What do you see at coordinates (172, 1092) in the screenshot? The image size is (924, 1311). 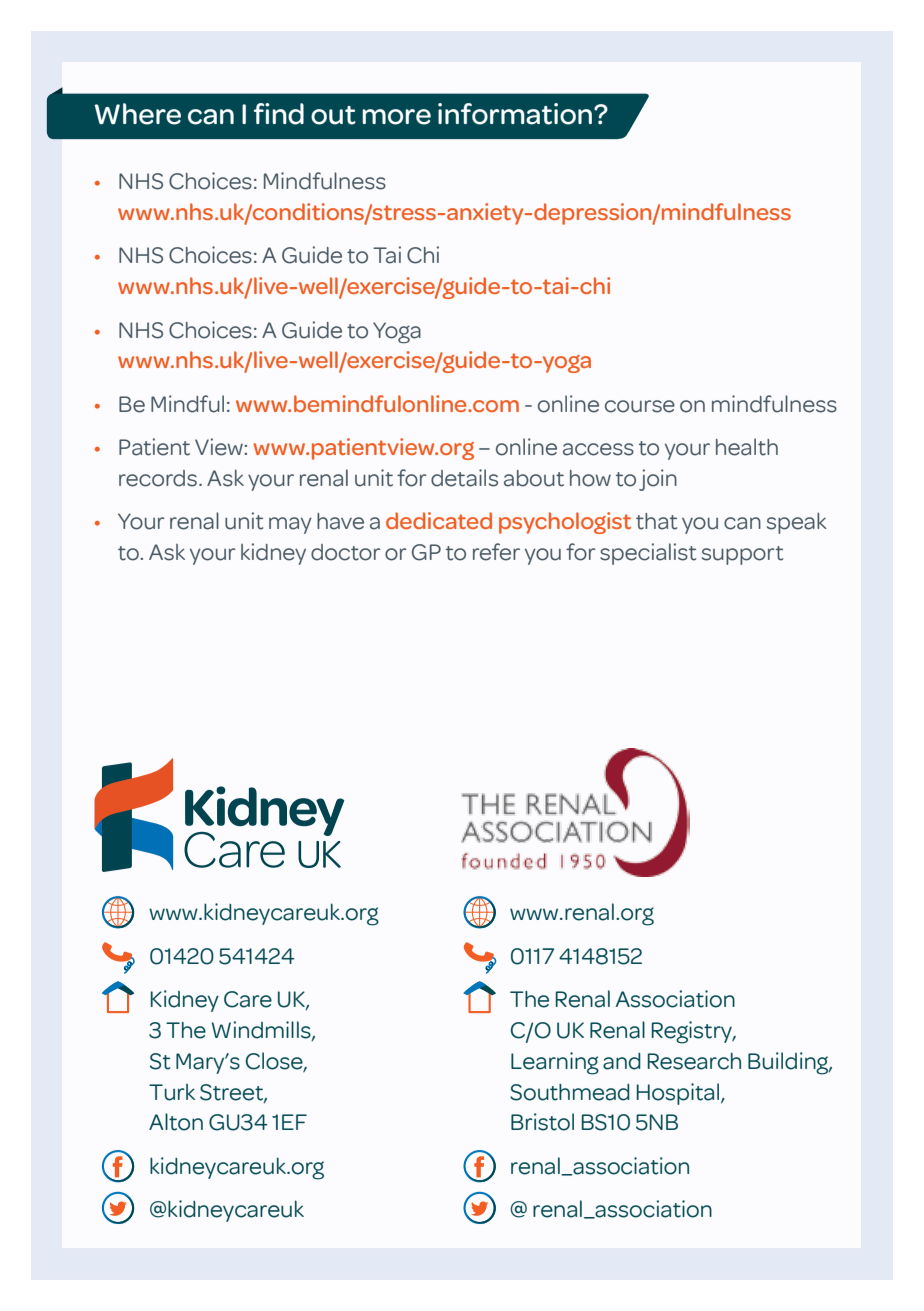 I see `Turk` at bounding box center [172, 1092].
